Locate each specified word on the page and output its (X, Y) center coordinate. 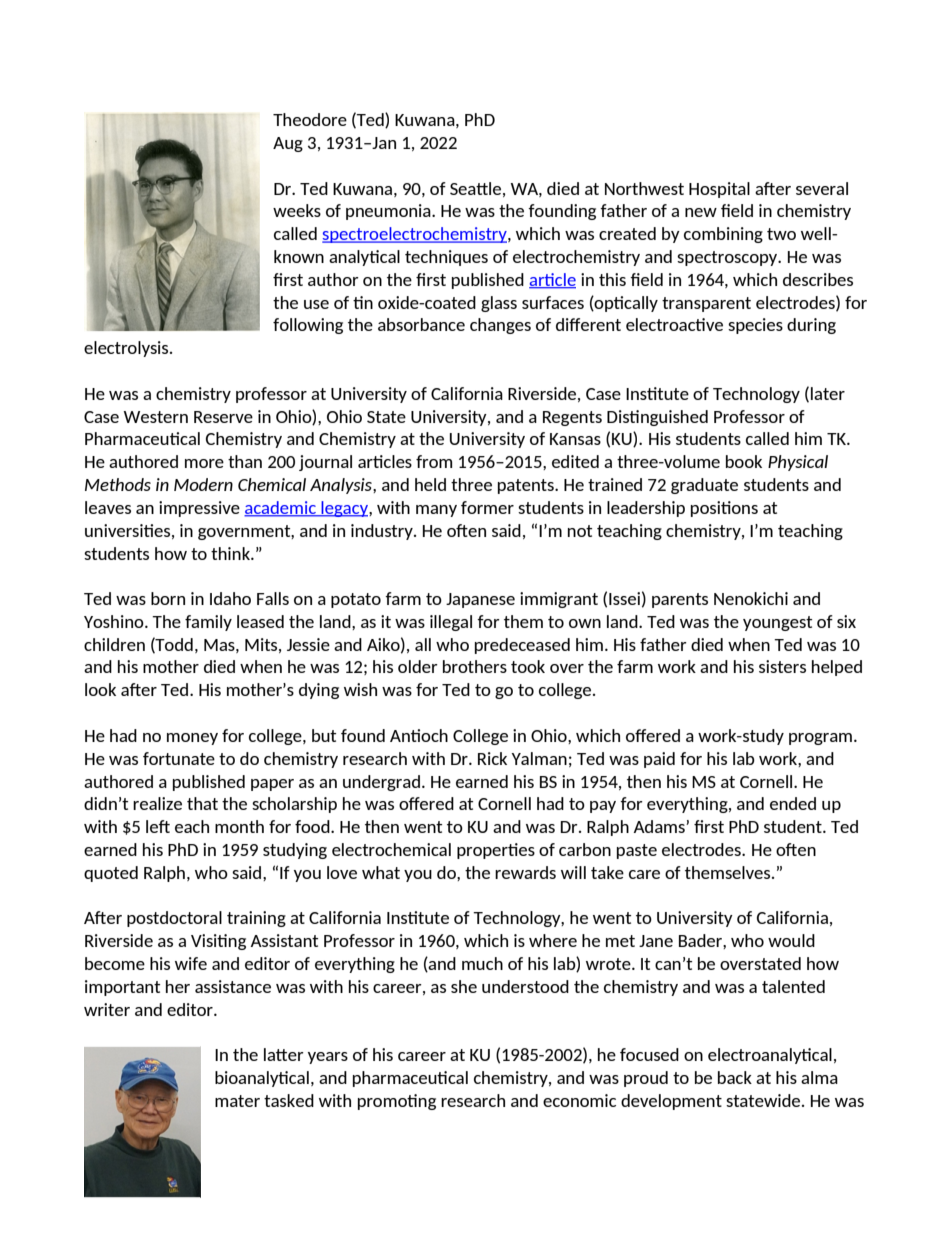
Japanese (480, 600)
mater (237, 1101)
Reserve (223, 417)
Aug (288, 144)
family (208, 623)
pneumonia (389, 212)
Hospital (719, 190)
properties (496, 851)
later (828, 393)
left (158, 826)
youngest (777, 623)
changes (500, 326)
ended (793, 803)
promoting (397, 1102)
